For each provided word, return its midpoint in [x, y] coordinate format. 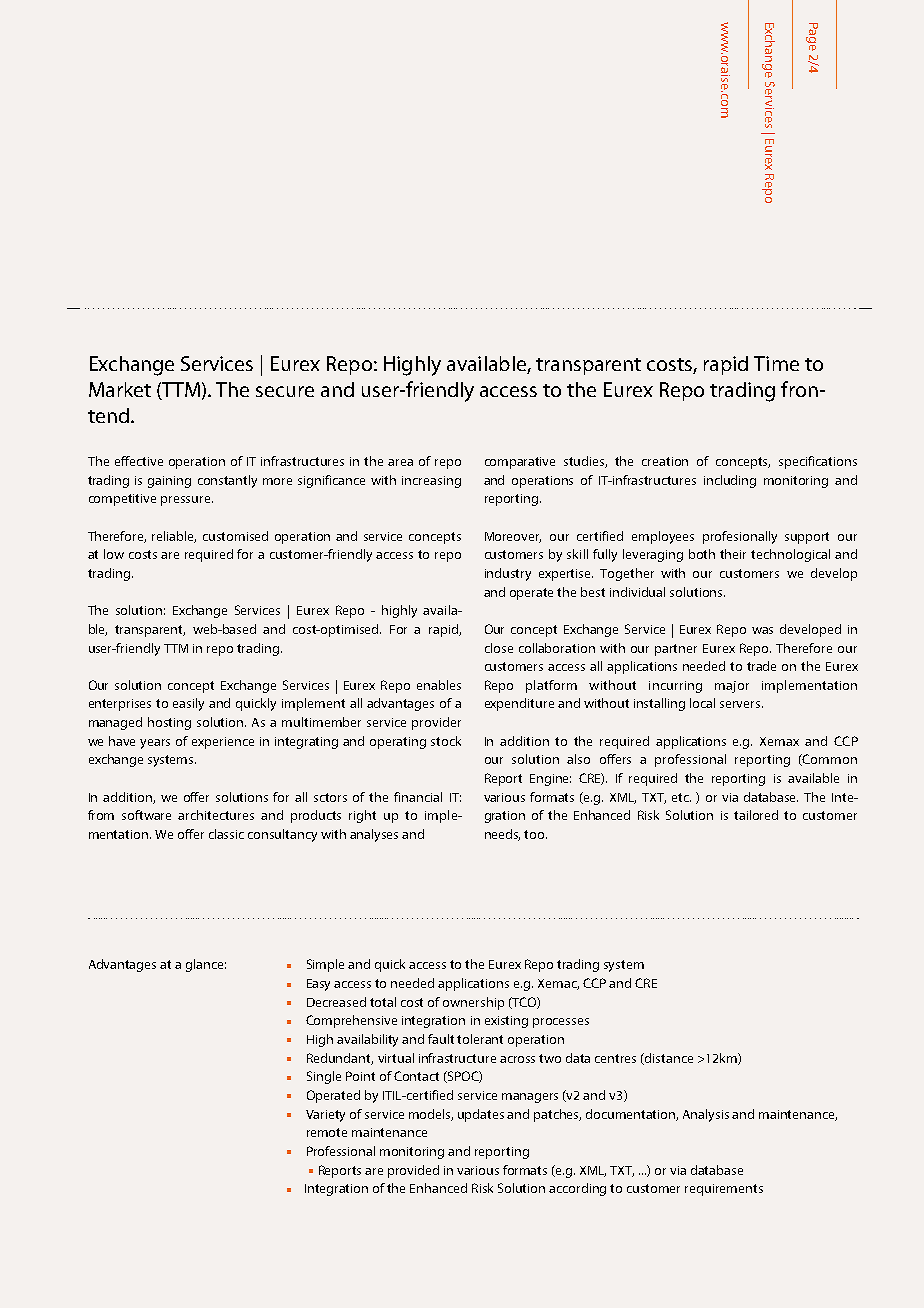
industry [508, 574]
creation [665, 461]
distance [668, 1059]
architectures [216, 815]
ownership [473, 1003]
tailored [756, 815]
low [114, 554]
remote [327, 1132]
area [400, 462]
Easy [318, 985]
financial [418, 797]
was [762, 630]
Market [120, 389]
